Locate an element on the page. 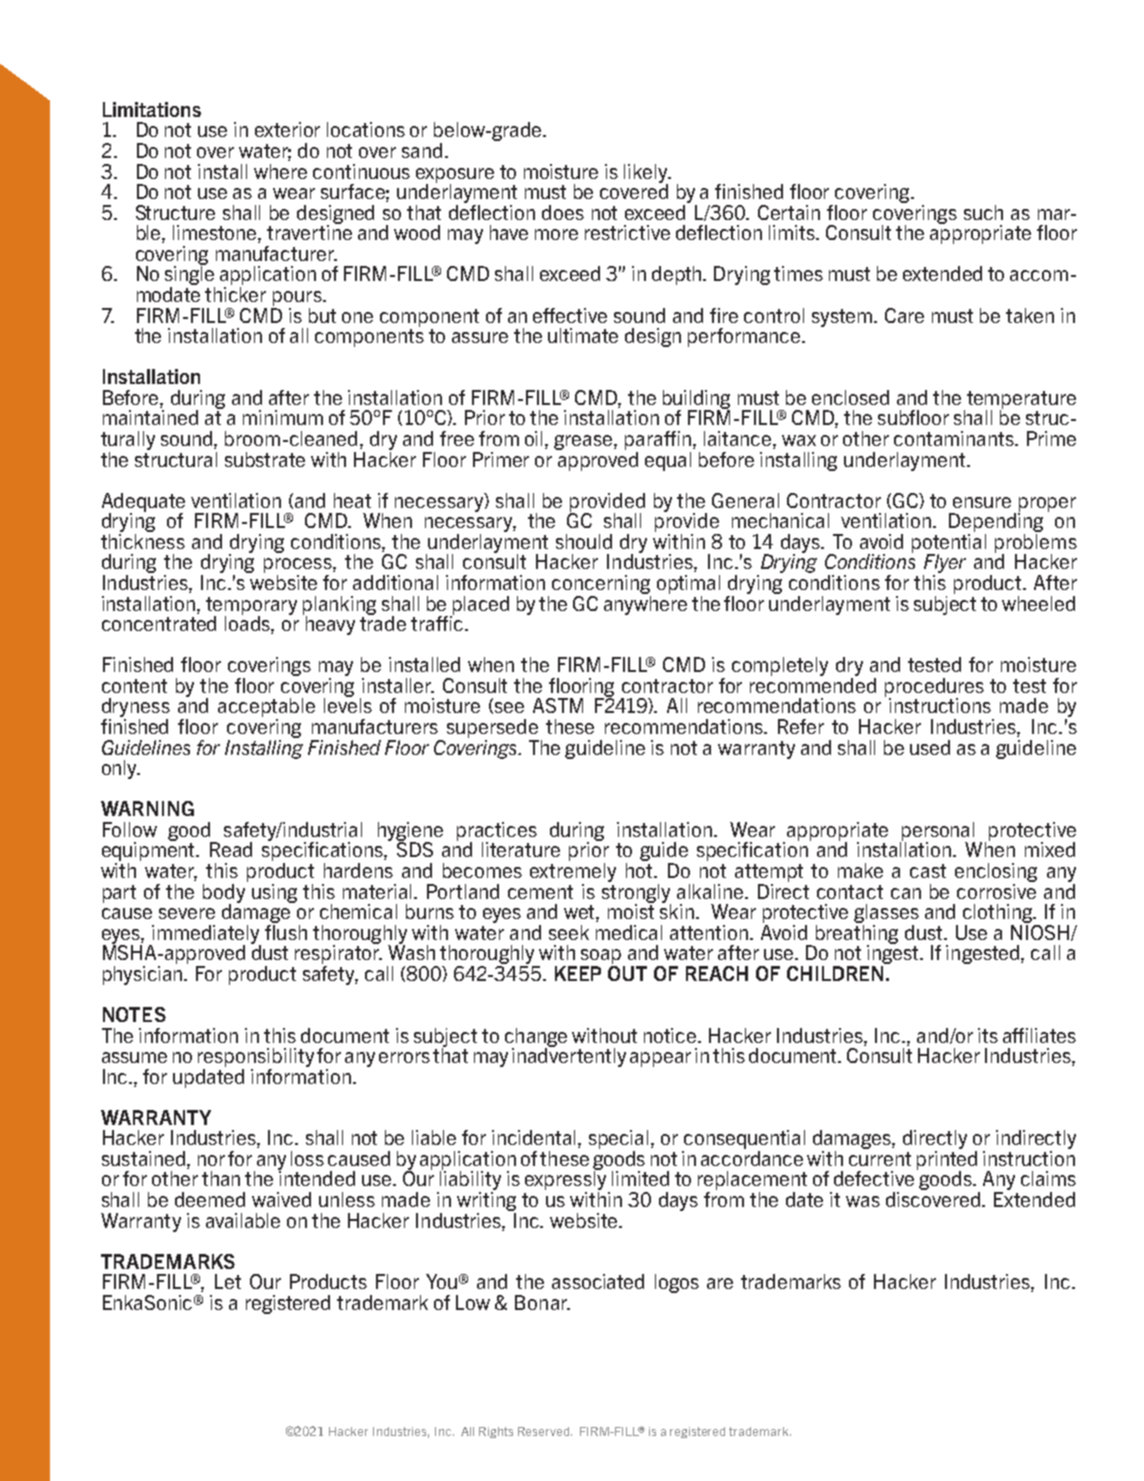  logos is located at coordinates (677, 1283).
